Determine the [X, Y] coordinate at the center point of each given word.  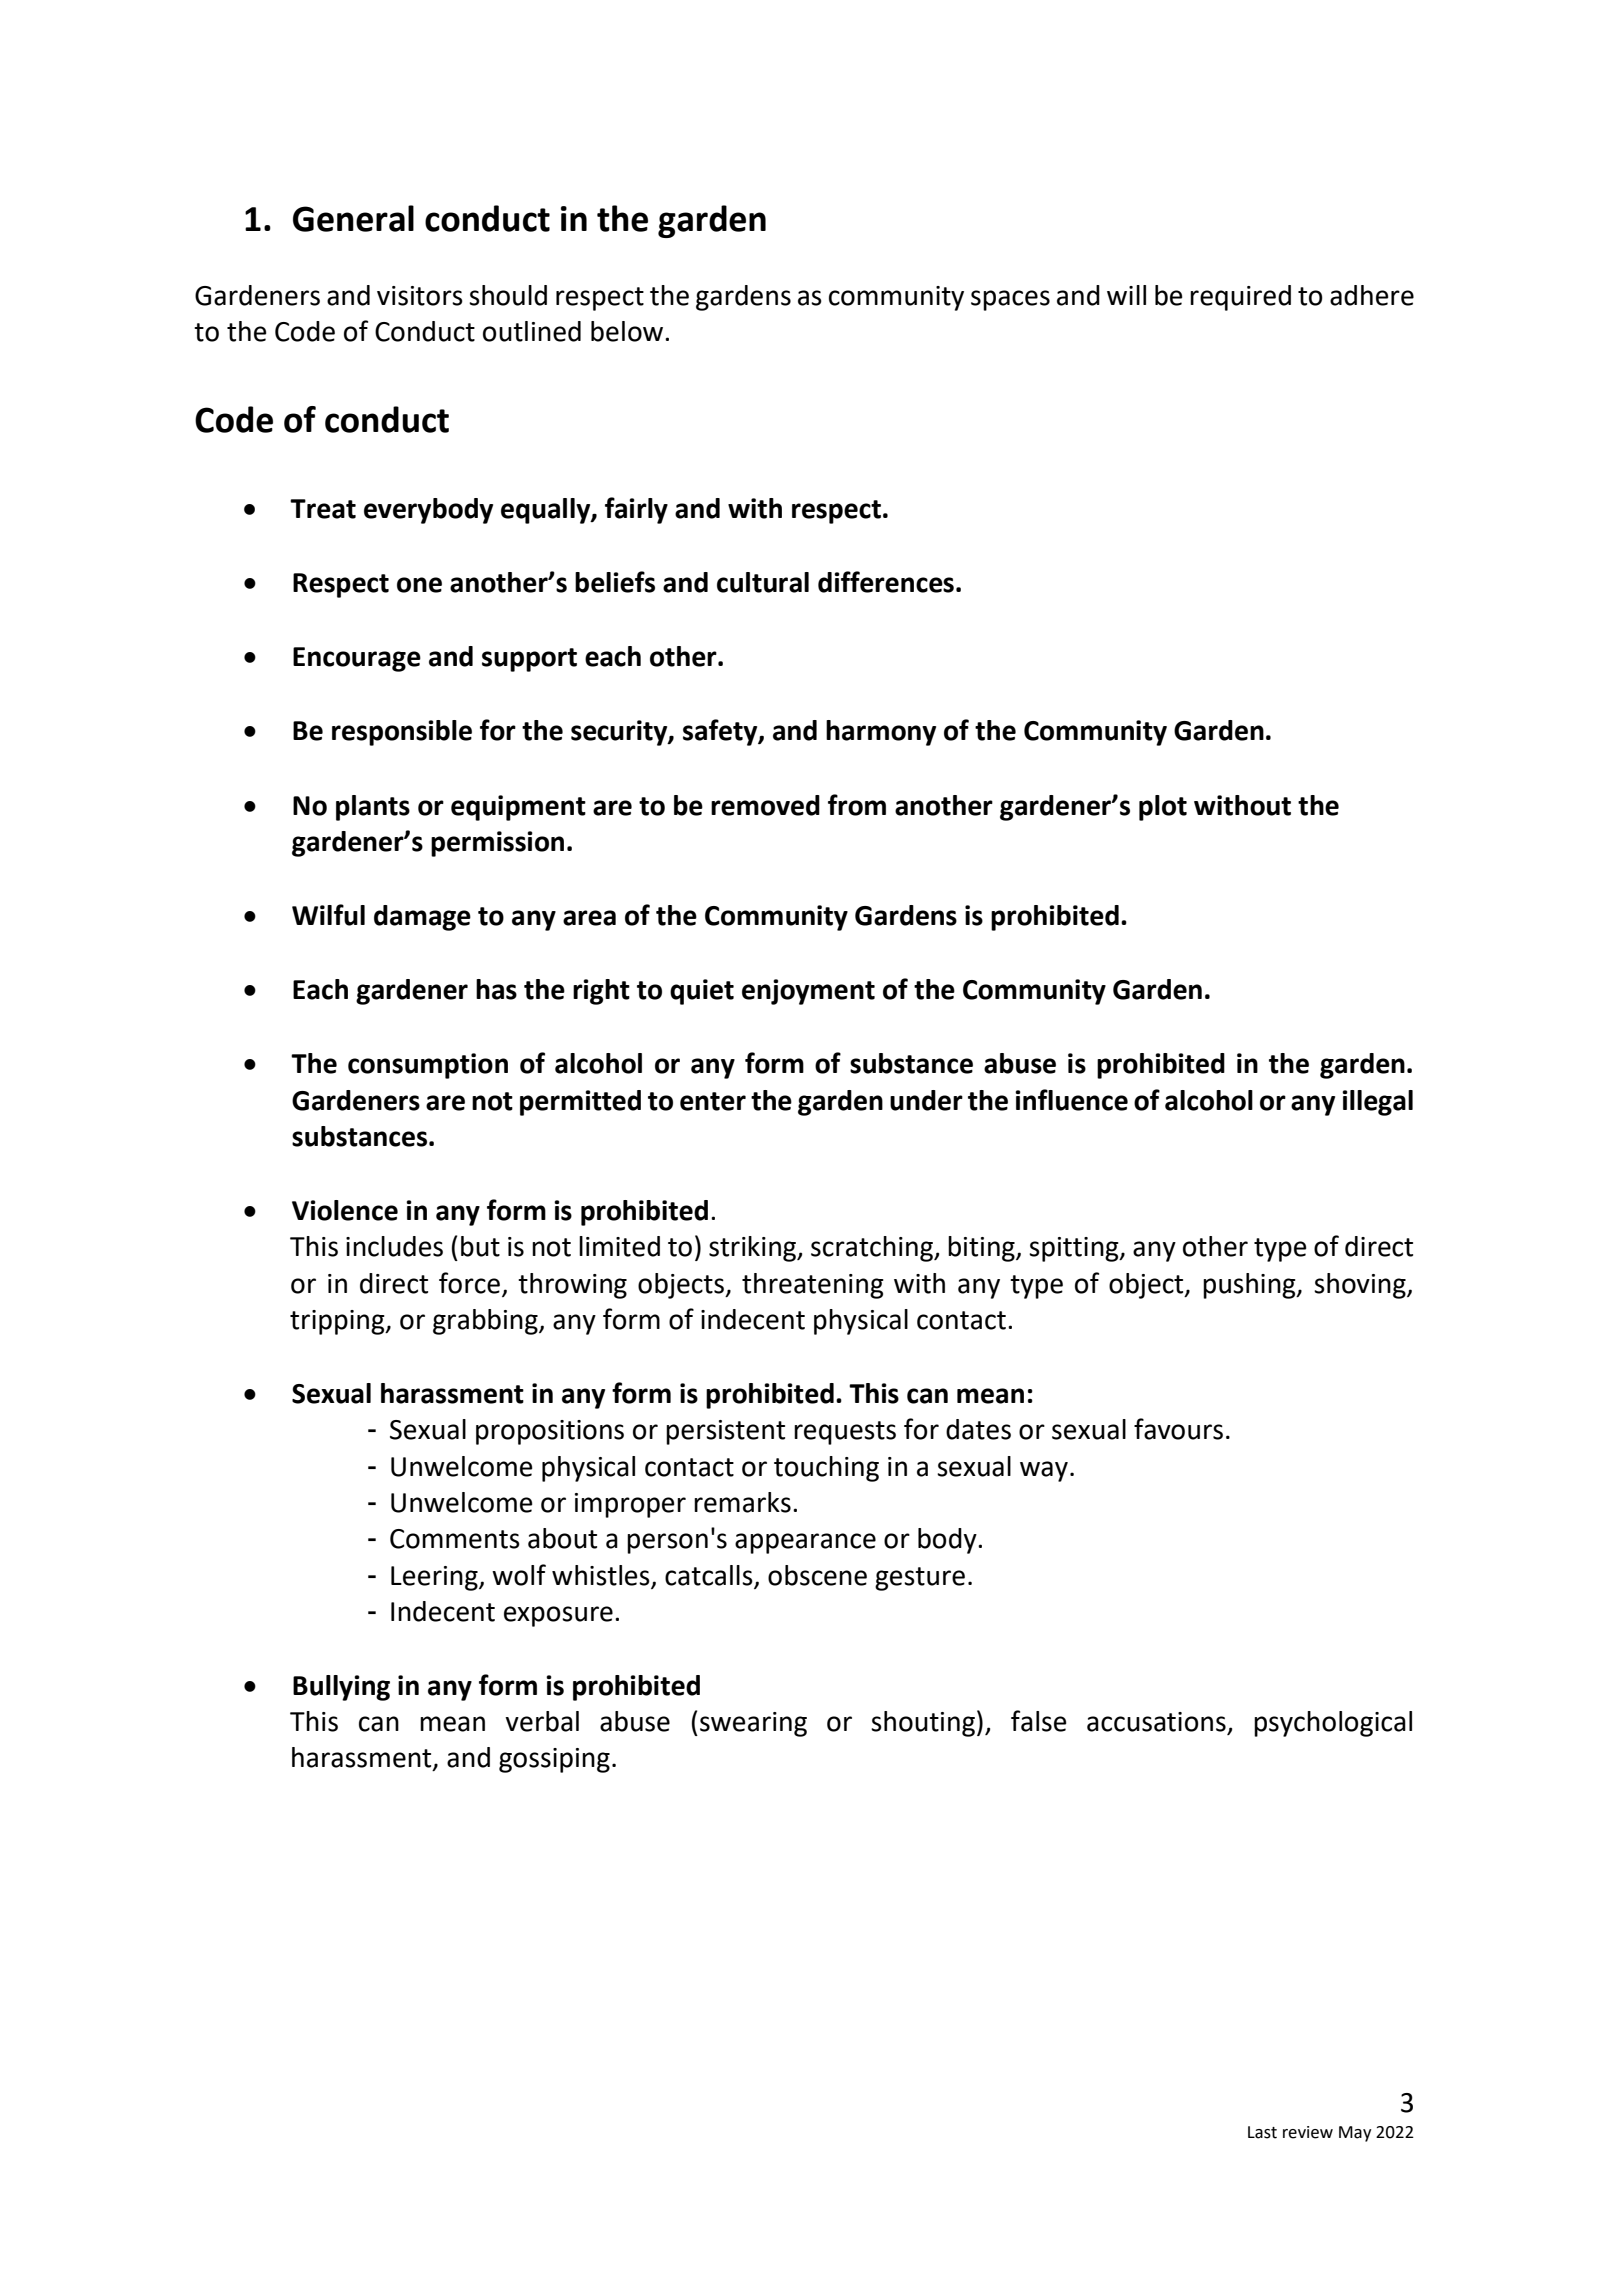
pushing [1250, 1286]
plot [1163, 808]
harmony [881, 733]
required [1240, 298]
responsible [402, 733]
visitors [420, 296]
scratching [873, 1249]
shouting [923, 1724]
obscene [817, 1575]
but [480, 1246]
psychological [1333, 1724]
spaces [1010, 300]
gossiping [554, 1760]
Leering [435, 1578]
